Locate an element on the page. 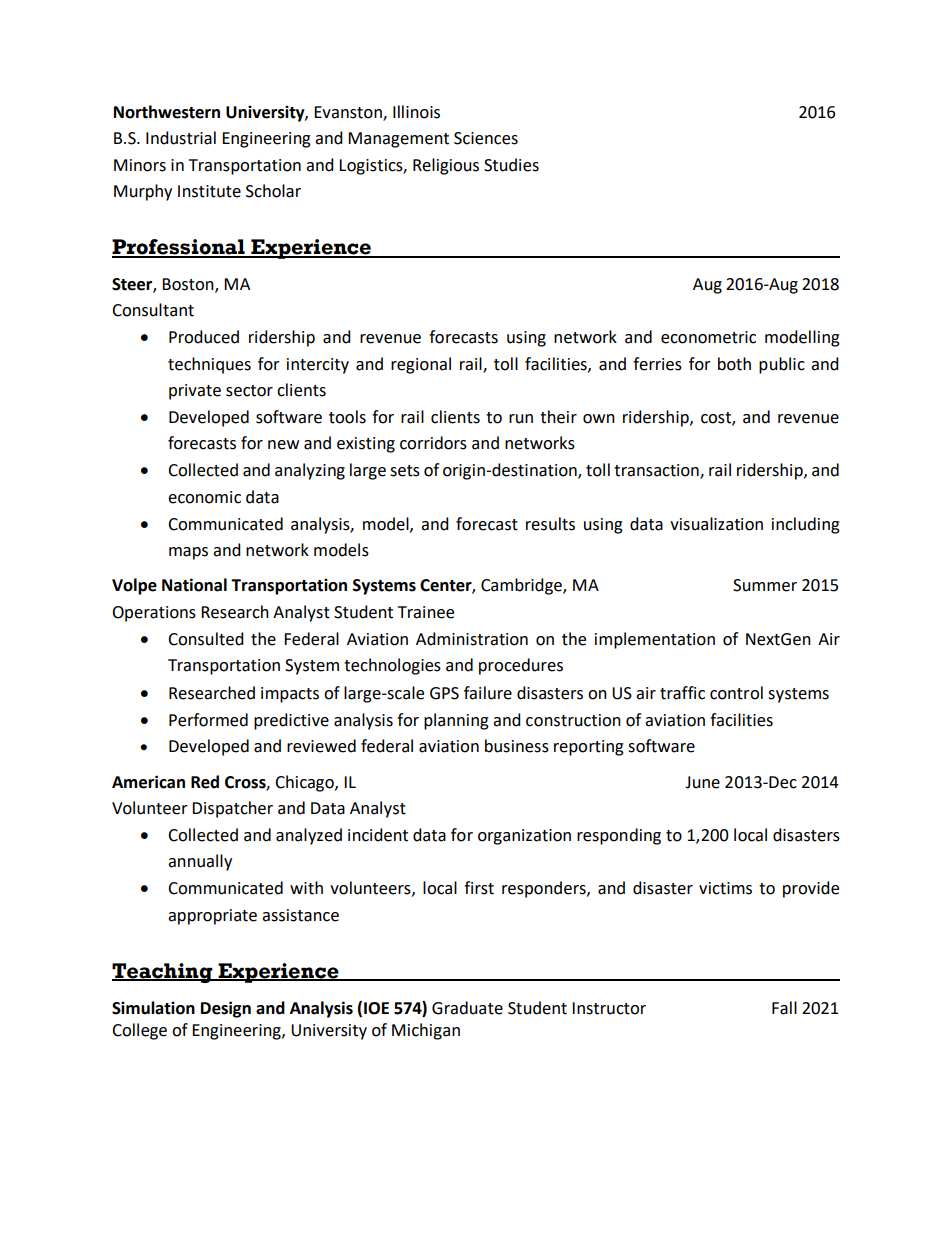 This image has width=952, height=1233. June is located at coordinates (702, 782).
